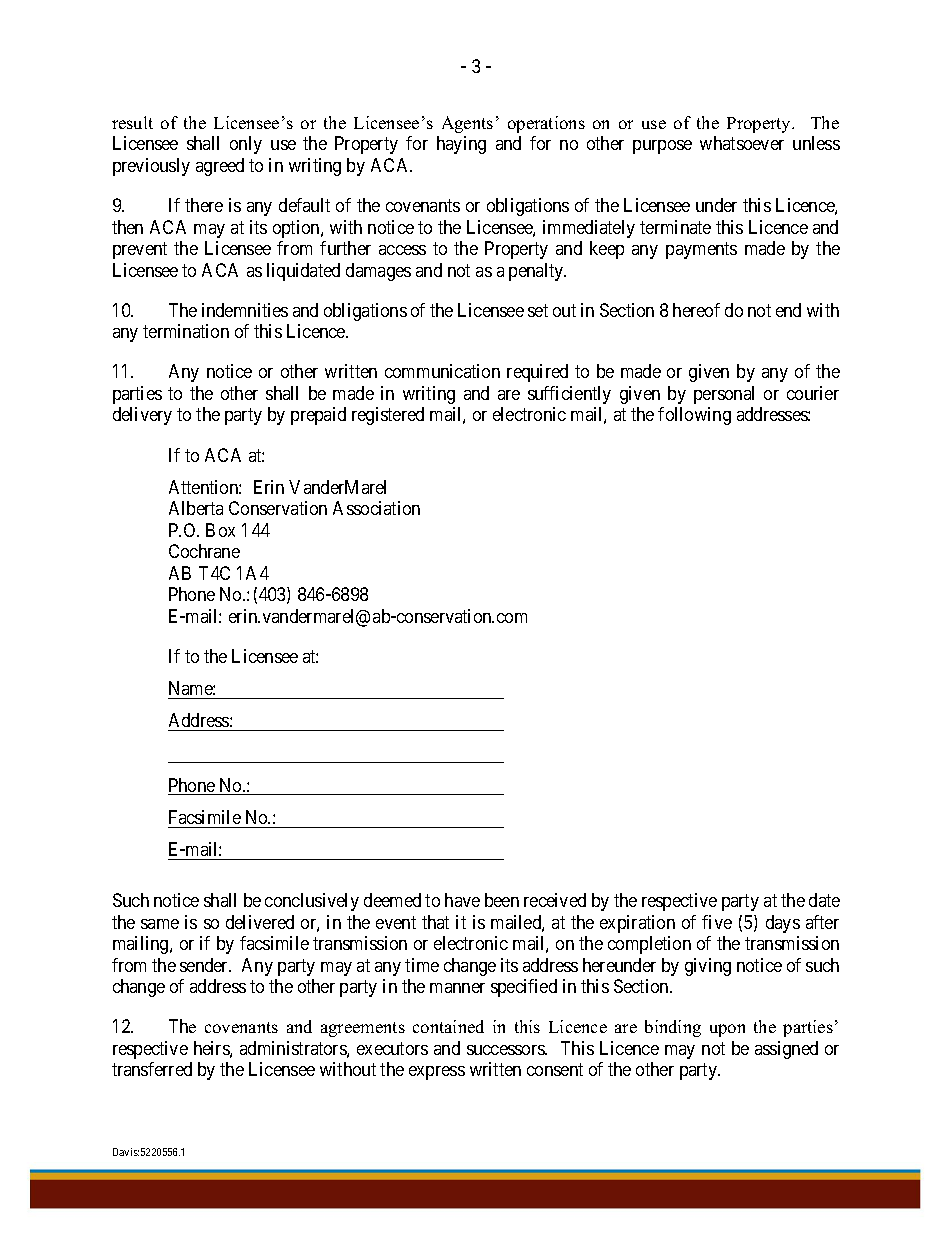 This screenshot has width=952, height=1233. I want to click on transferred, so click(152, 1069).
